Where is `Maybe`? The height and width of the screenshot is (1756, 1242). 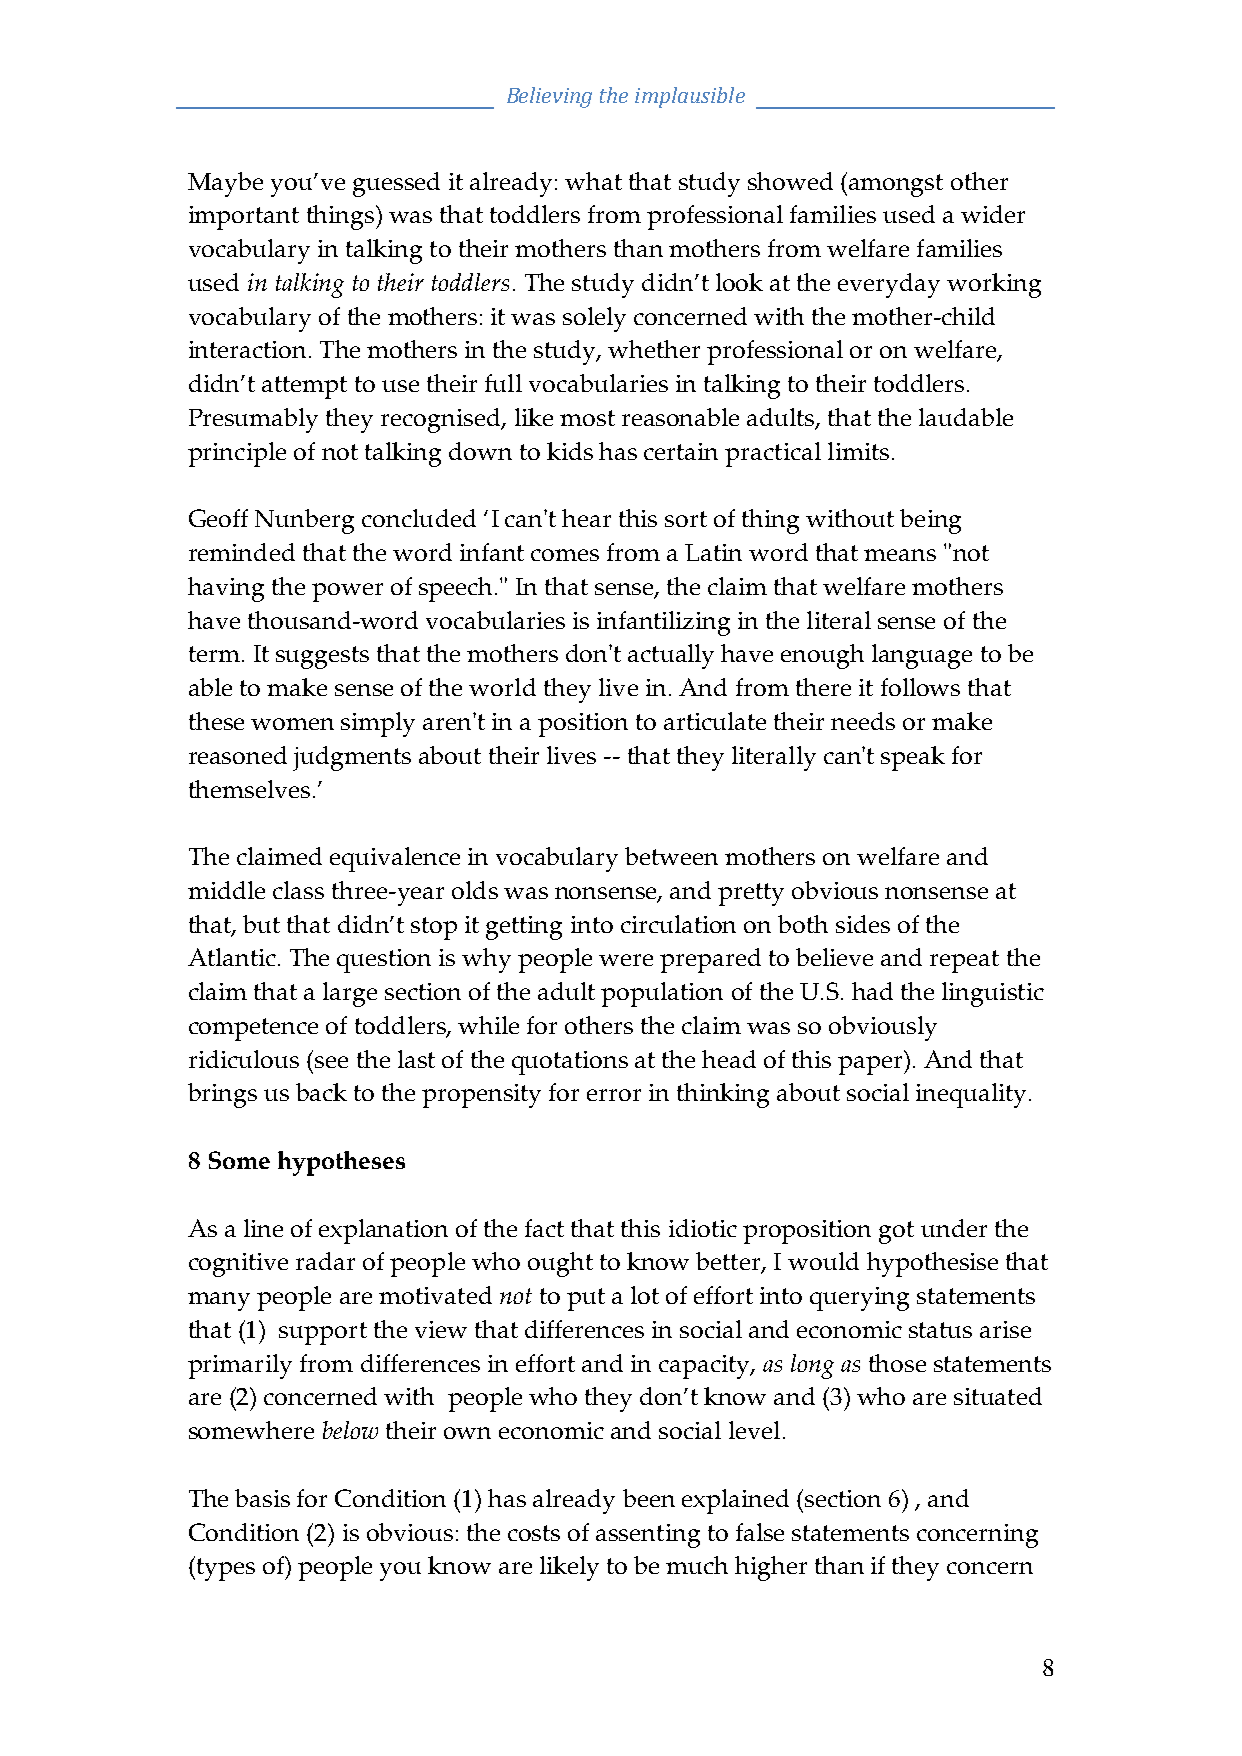 Maybe is located at coordinates (225, 184).
